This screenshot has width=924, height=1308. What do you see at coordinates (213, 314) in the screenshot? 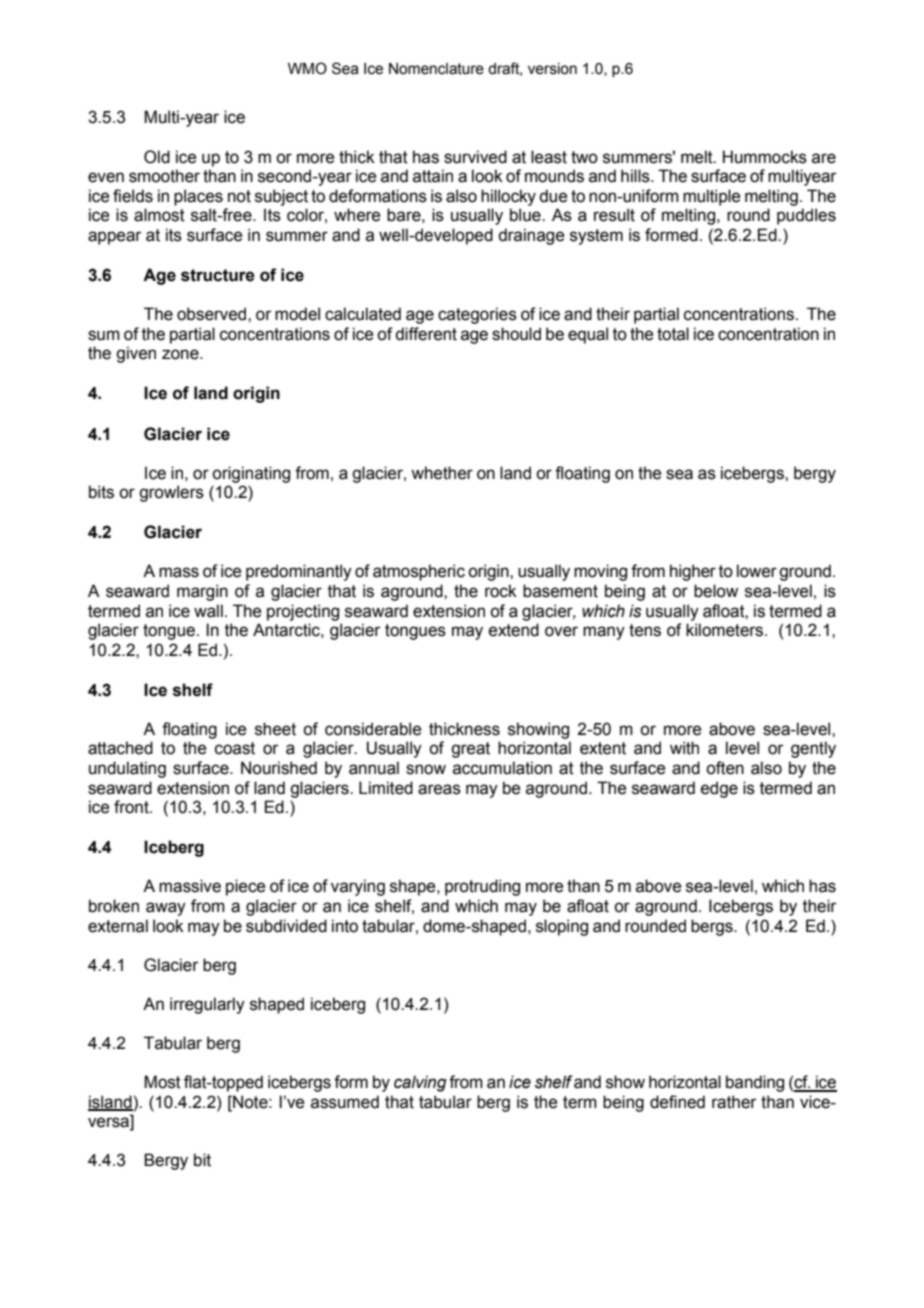
I see `observed` at bounding box center [213, 314].
